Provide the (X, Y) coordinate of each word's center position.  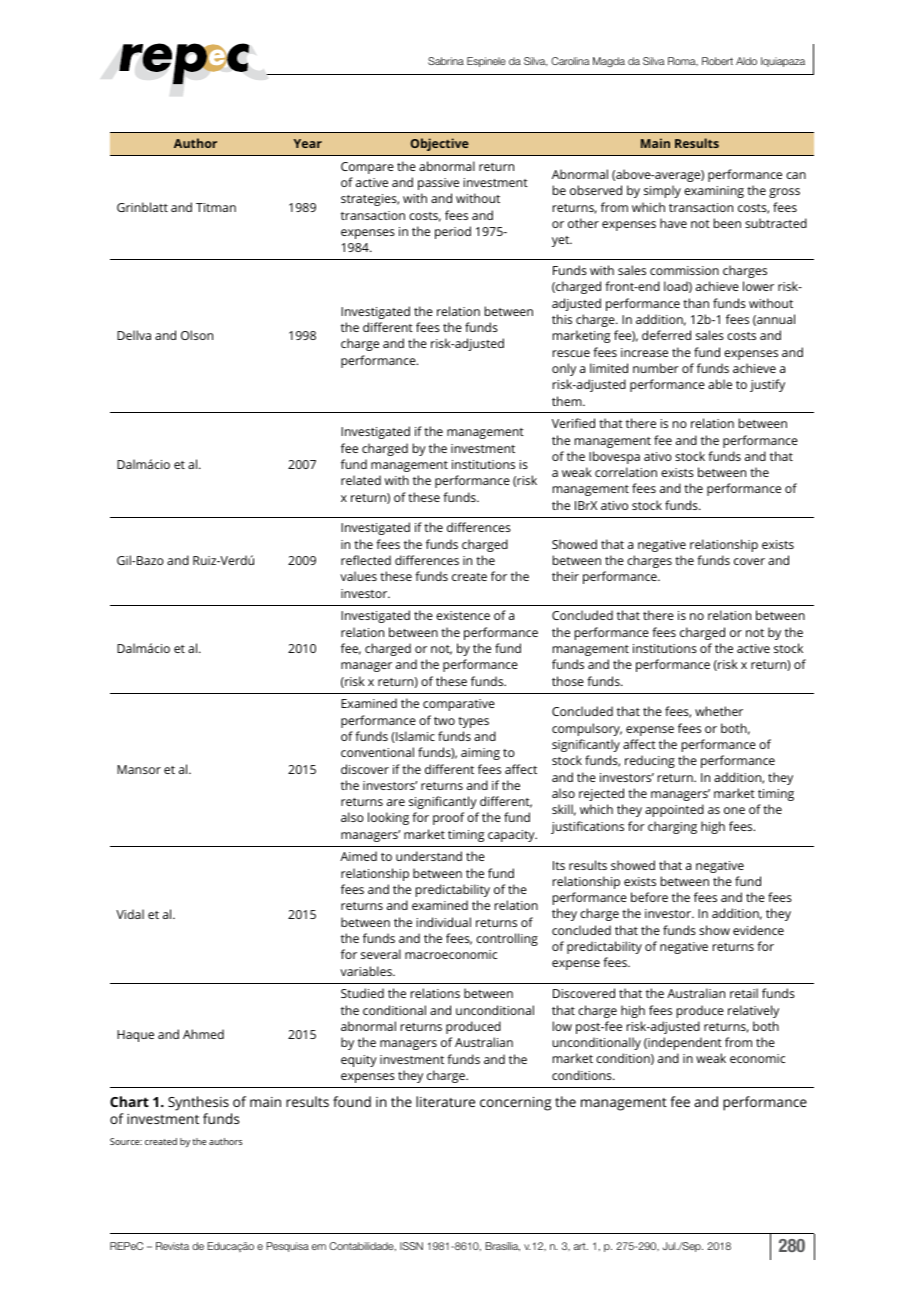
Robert (717, 61)
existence (463, 615)
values (358, 576)
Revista (172, 1246)
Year (308, 143)
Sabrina (446, 61)
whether (719, 711)
